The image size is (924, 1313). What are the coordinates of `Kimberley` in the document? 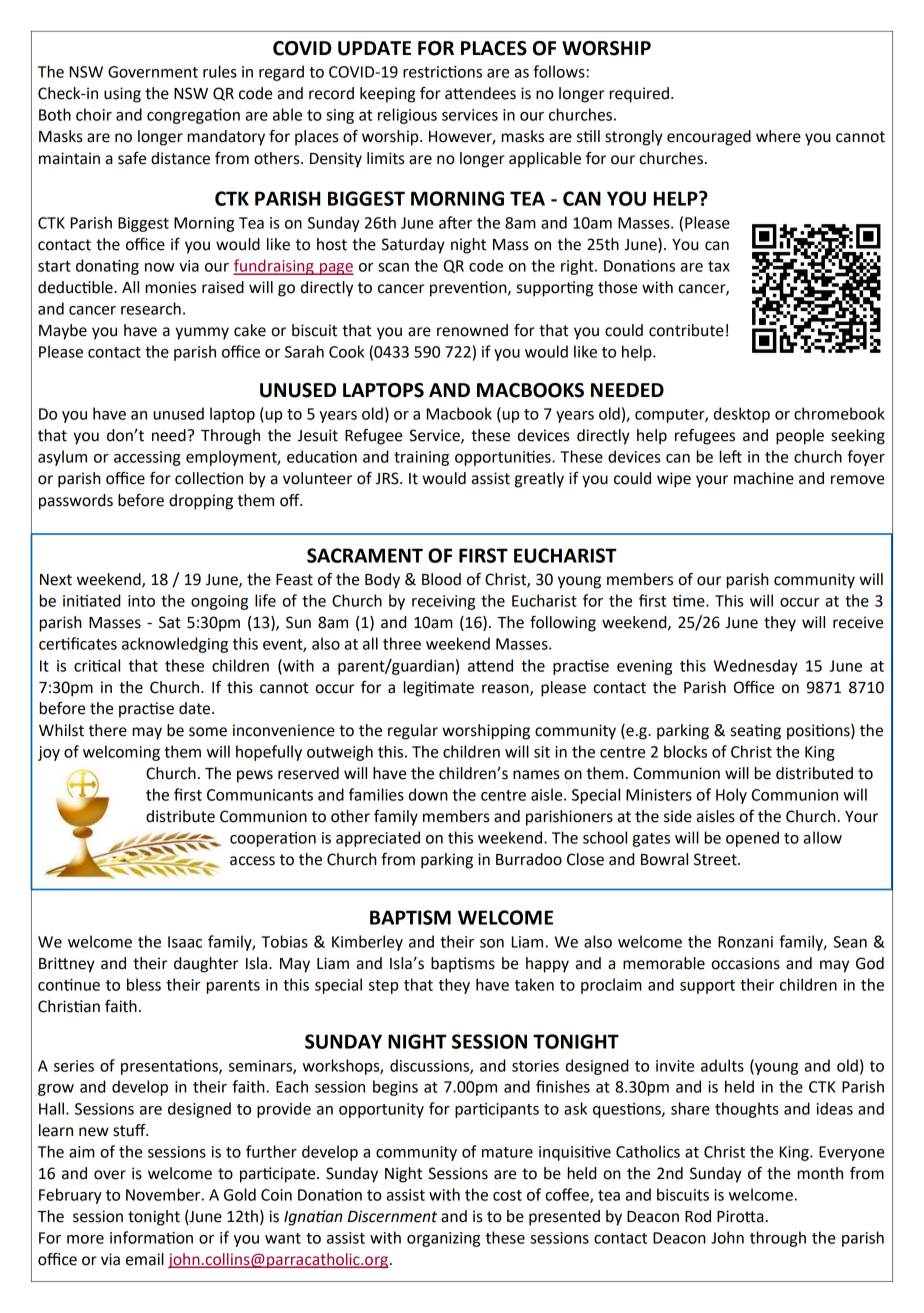 It's located at (367, 943).
